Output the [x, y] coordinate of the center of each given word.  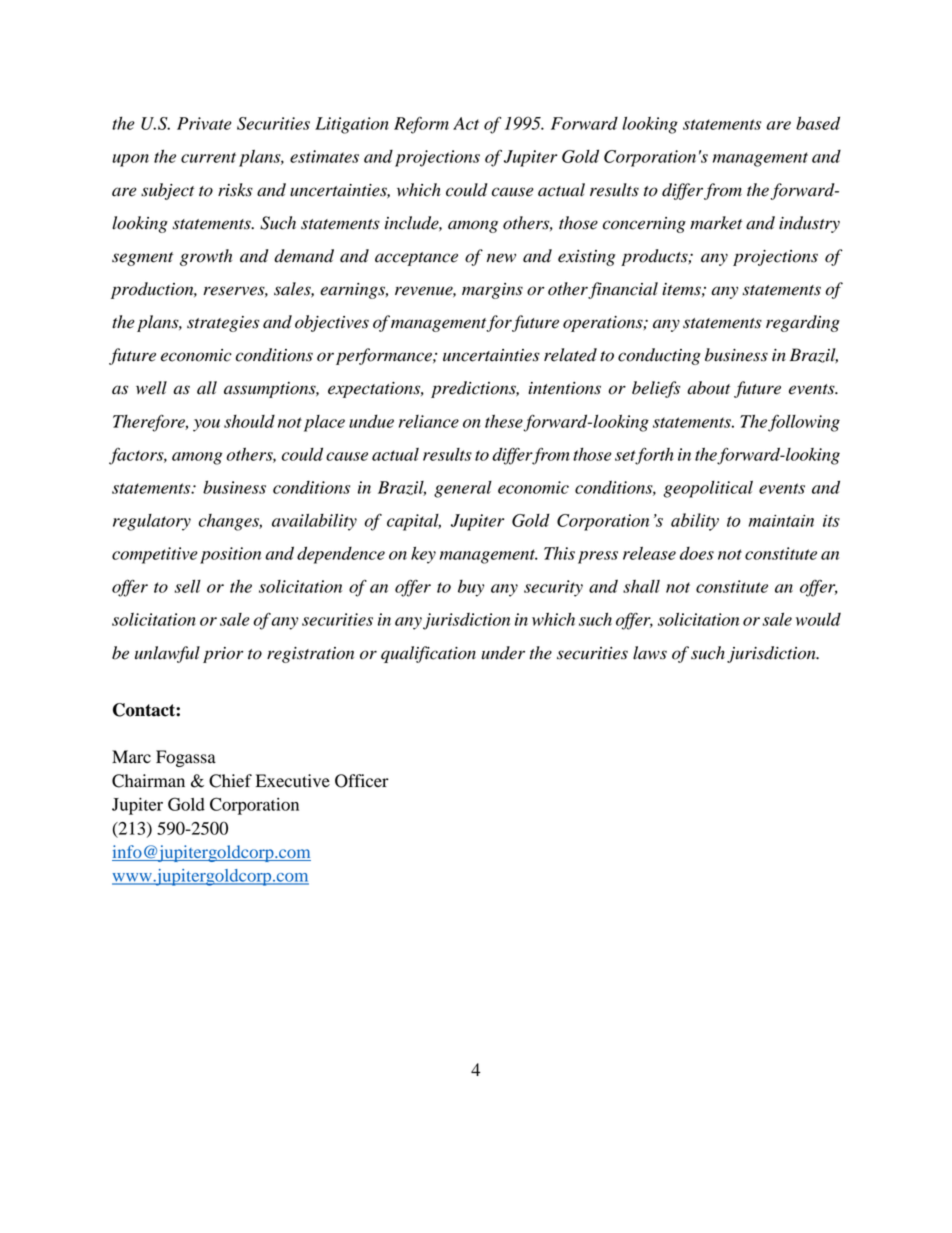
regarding [803, 323]
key [423, 555]
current [208, 157]
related [570, 355]
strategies [223, 324]
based [818, 123]
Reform [421, 125]
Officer [362, 781]
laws [650, 653]
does [697, 553]
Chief [230, 781]
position [230, 555]
